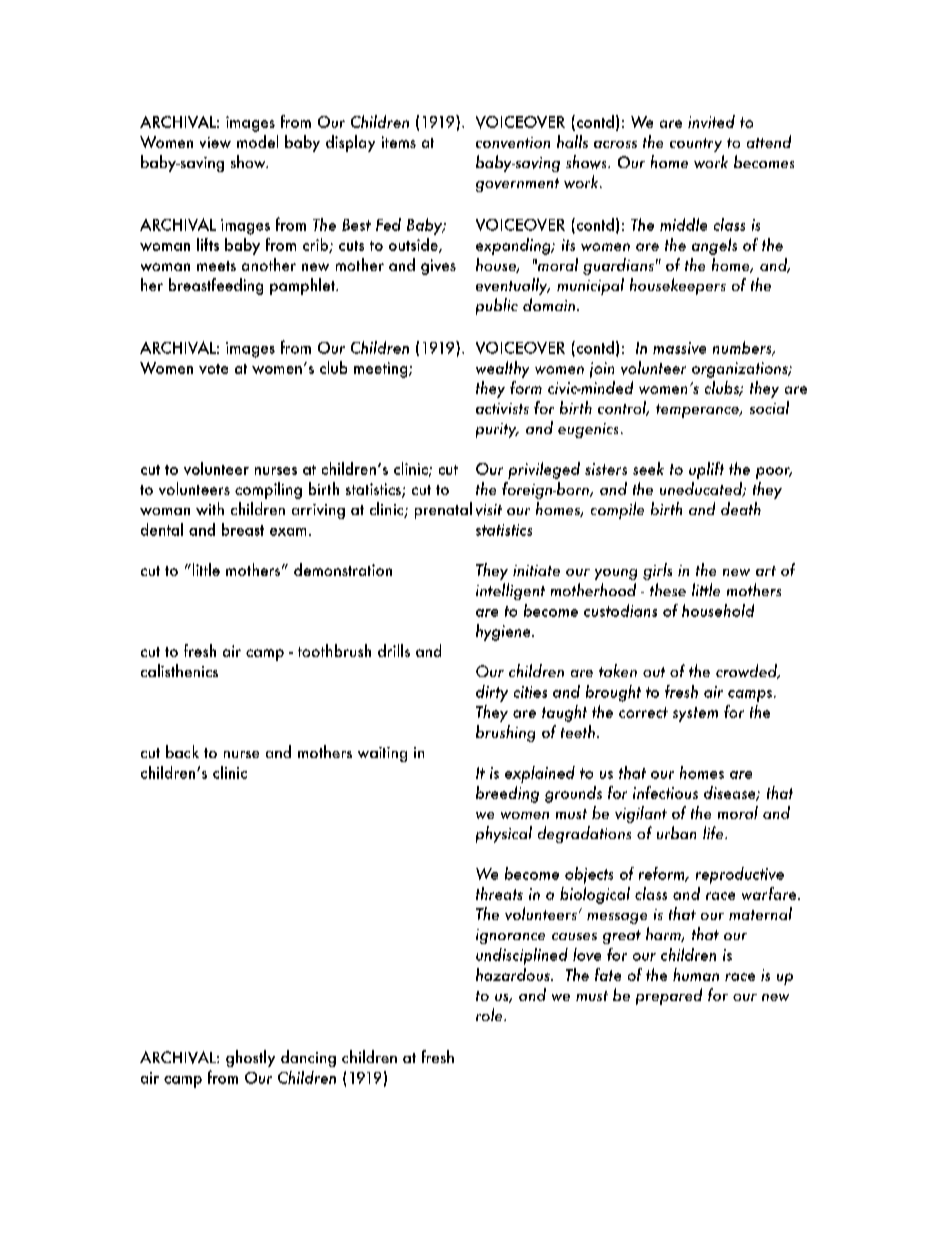 Image resolution: width=952 pixels, height=1233 pixels. I want to click on system, so click(695, 714).
